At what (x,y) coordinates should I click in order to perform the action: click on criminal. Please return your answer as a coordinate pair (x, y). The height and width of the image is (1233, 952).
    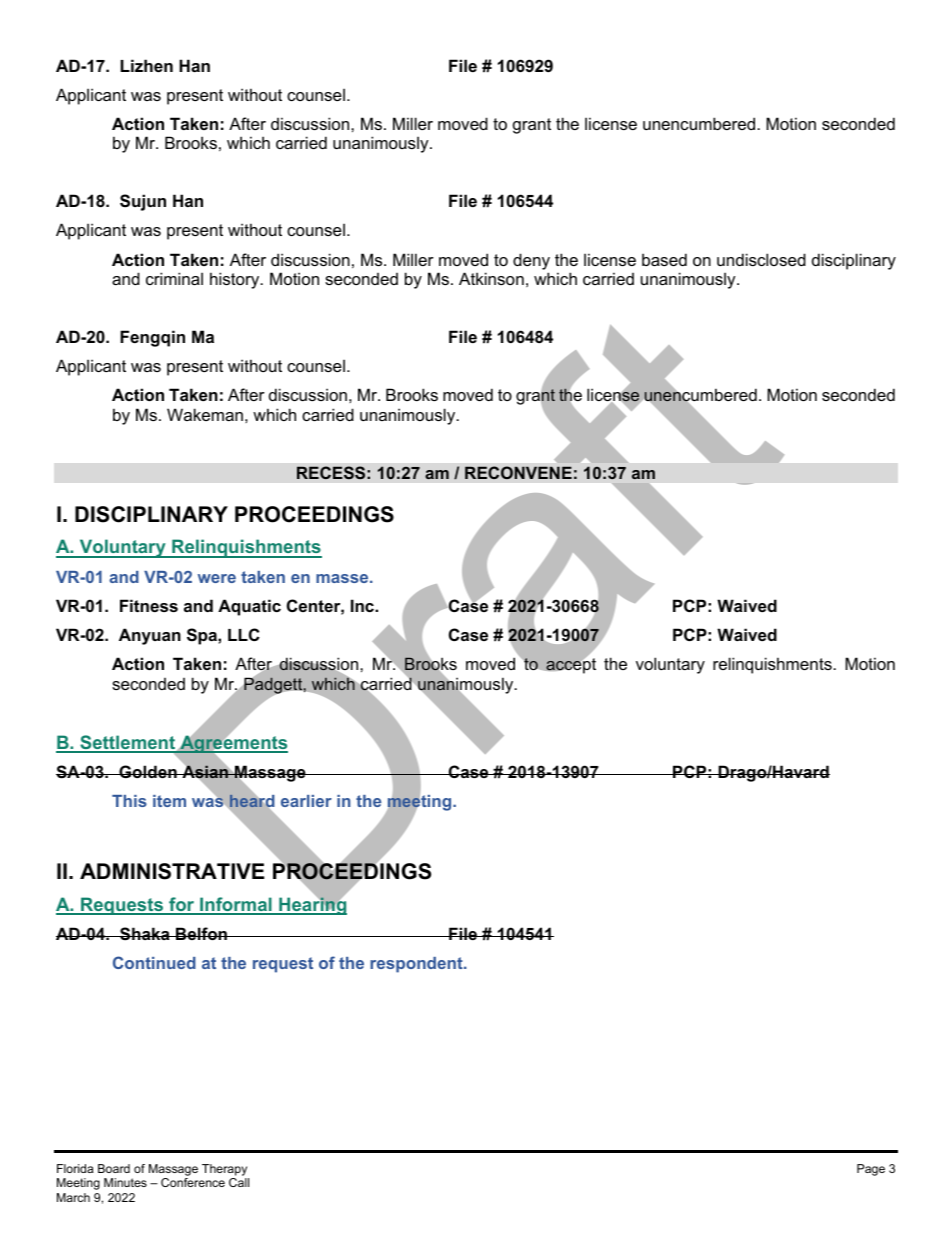
    Looking at the image, I should click on (174, 278).
